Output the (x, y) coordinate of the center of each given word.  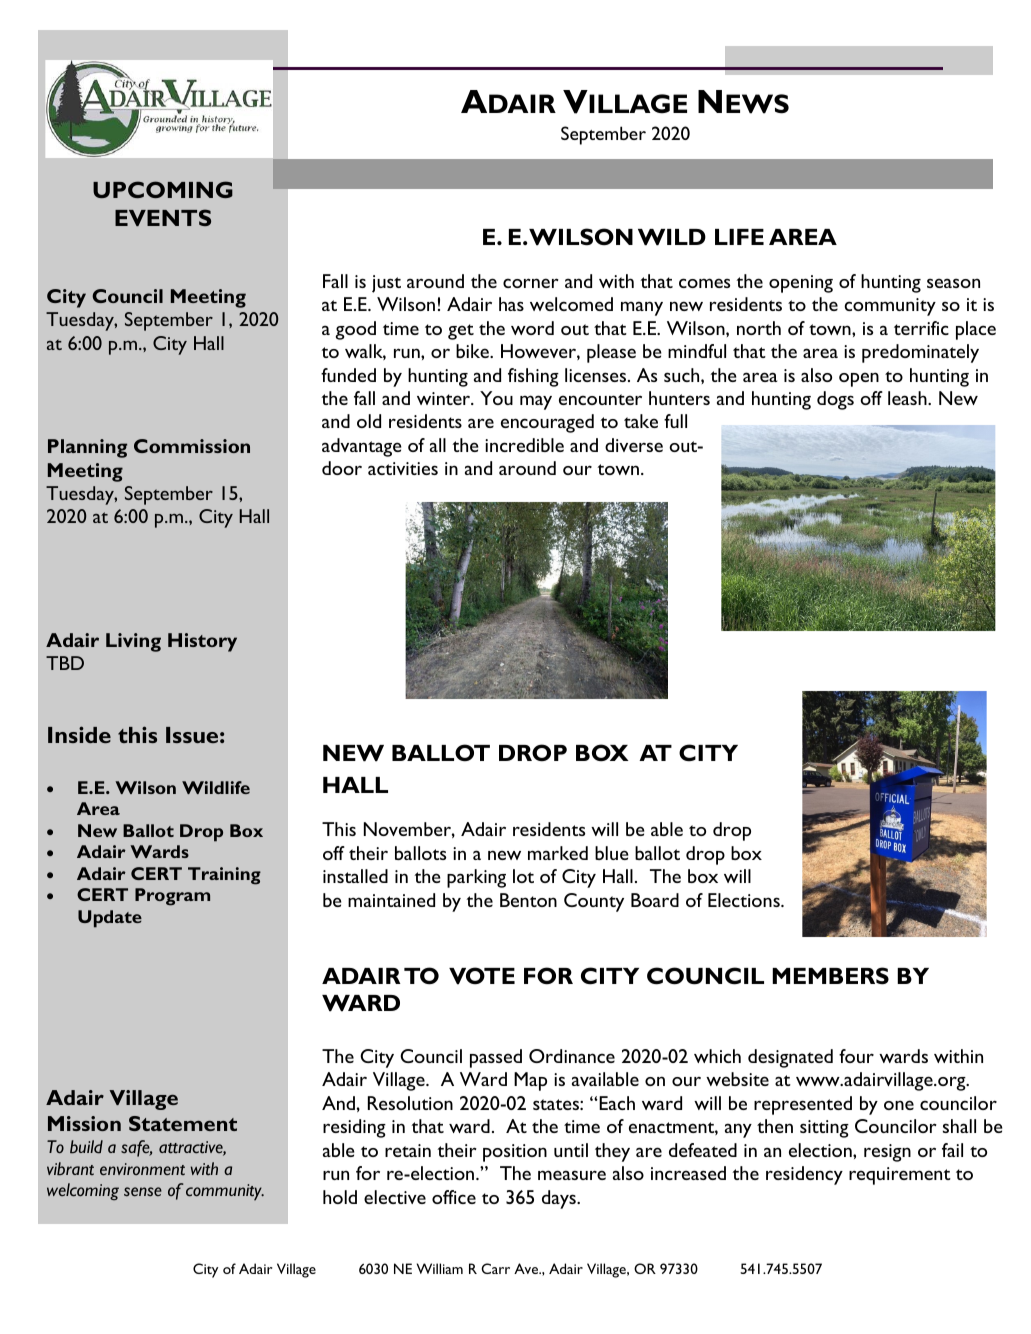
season (953, 283)
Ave (527, 1268)
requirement (900, 1176)
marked (558, 853)
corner (531, 283)
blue (612, 853)
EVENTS (163, 217)
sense (143, 1191)
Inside (79, 734)
